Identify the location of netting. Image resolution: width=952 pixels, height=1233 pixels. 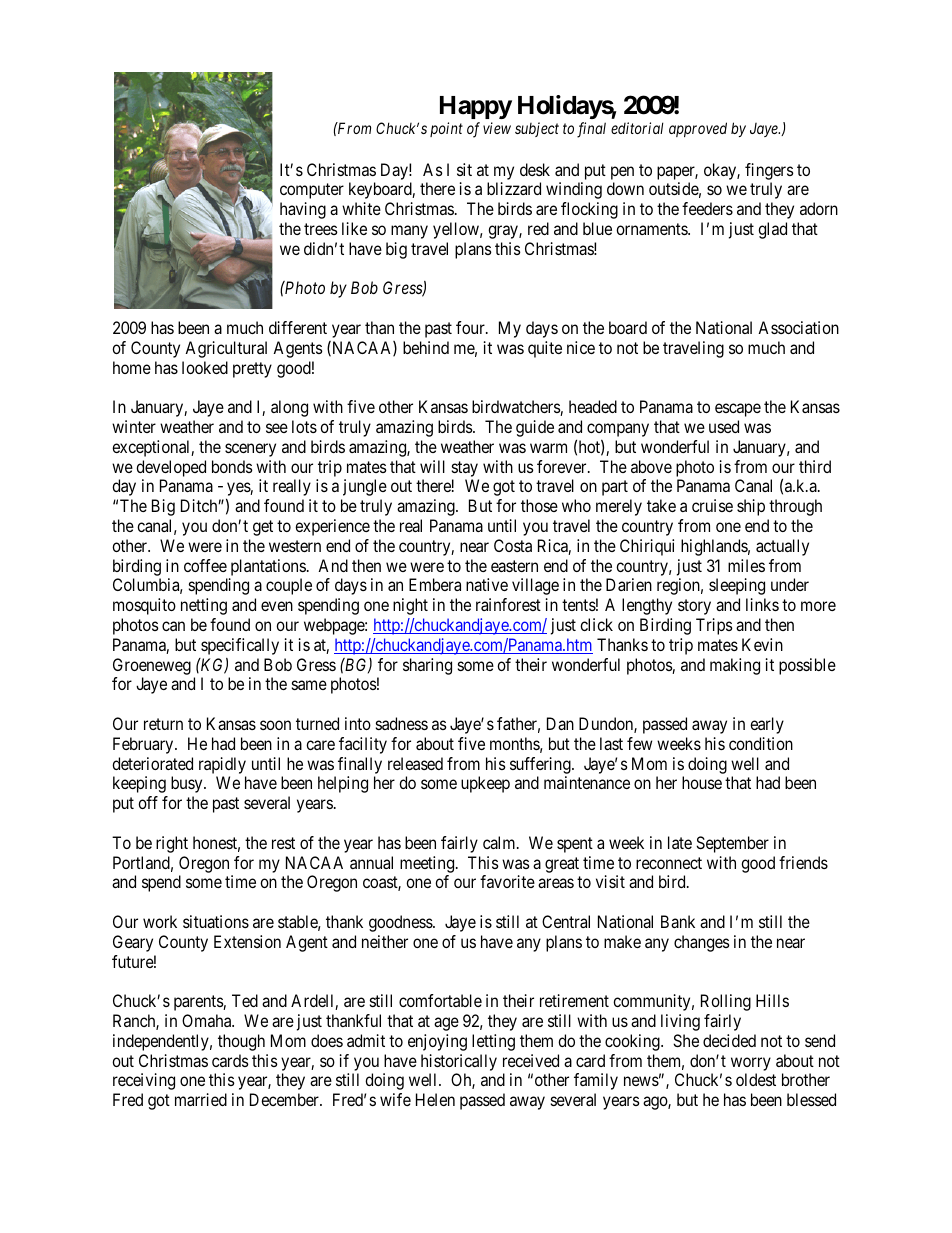
(204, 606).
